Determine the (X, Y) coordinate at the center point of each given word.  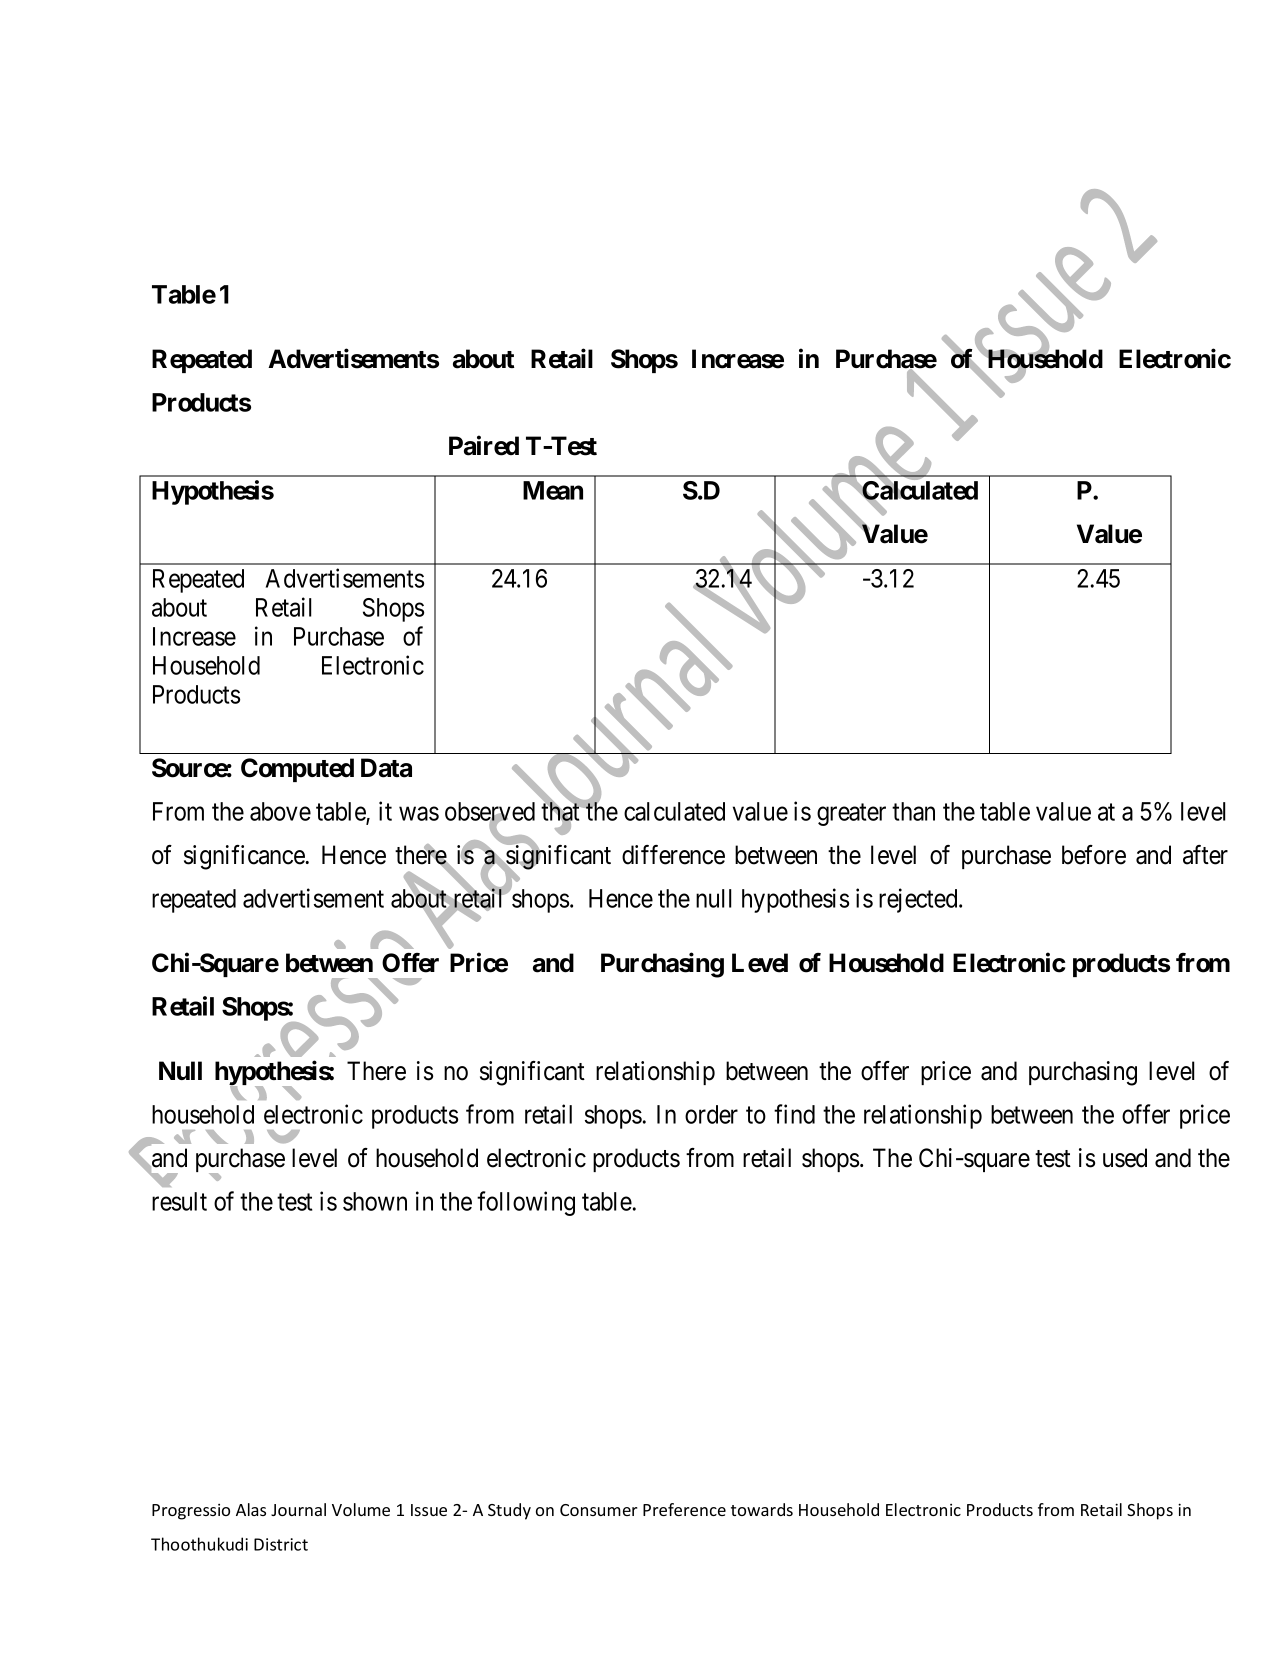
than (913, 811)
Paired (484, 445)
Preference (684, 1509)
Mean (553, 490)
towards (762, 1509)
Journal (298, 1509)
